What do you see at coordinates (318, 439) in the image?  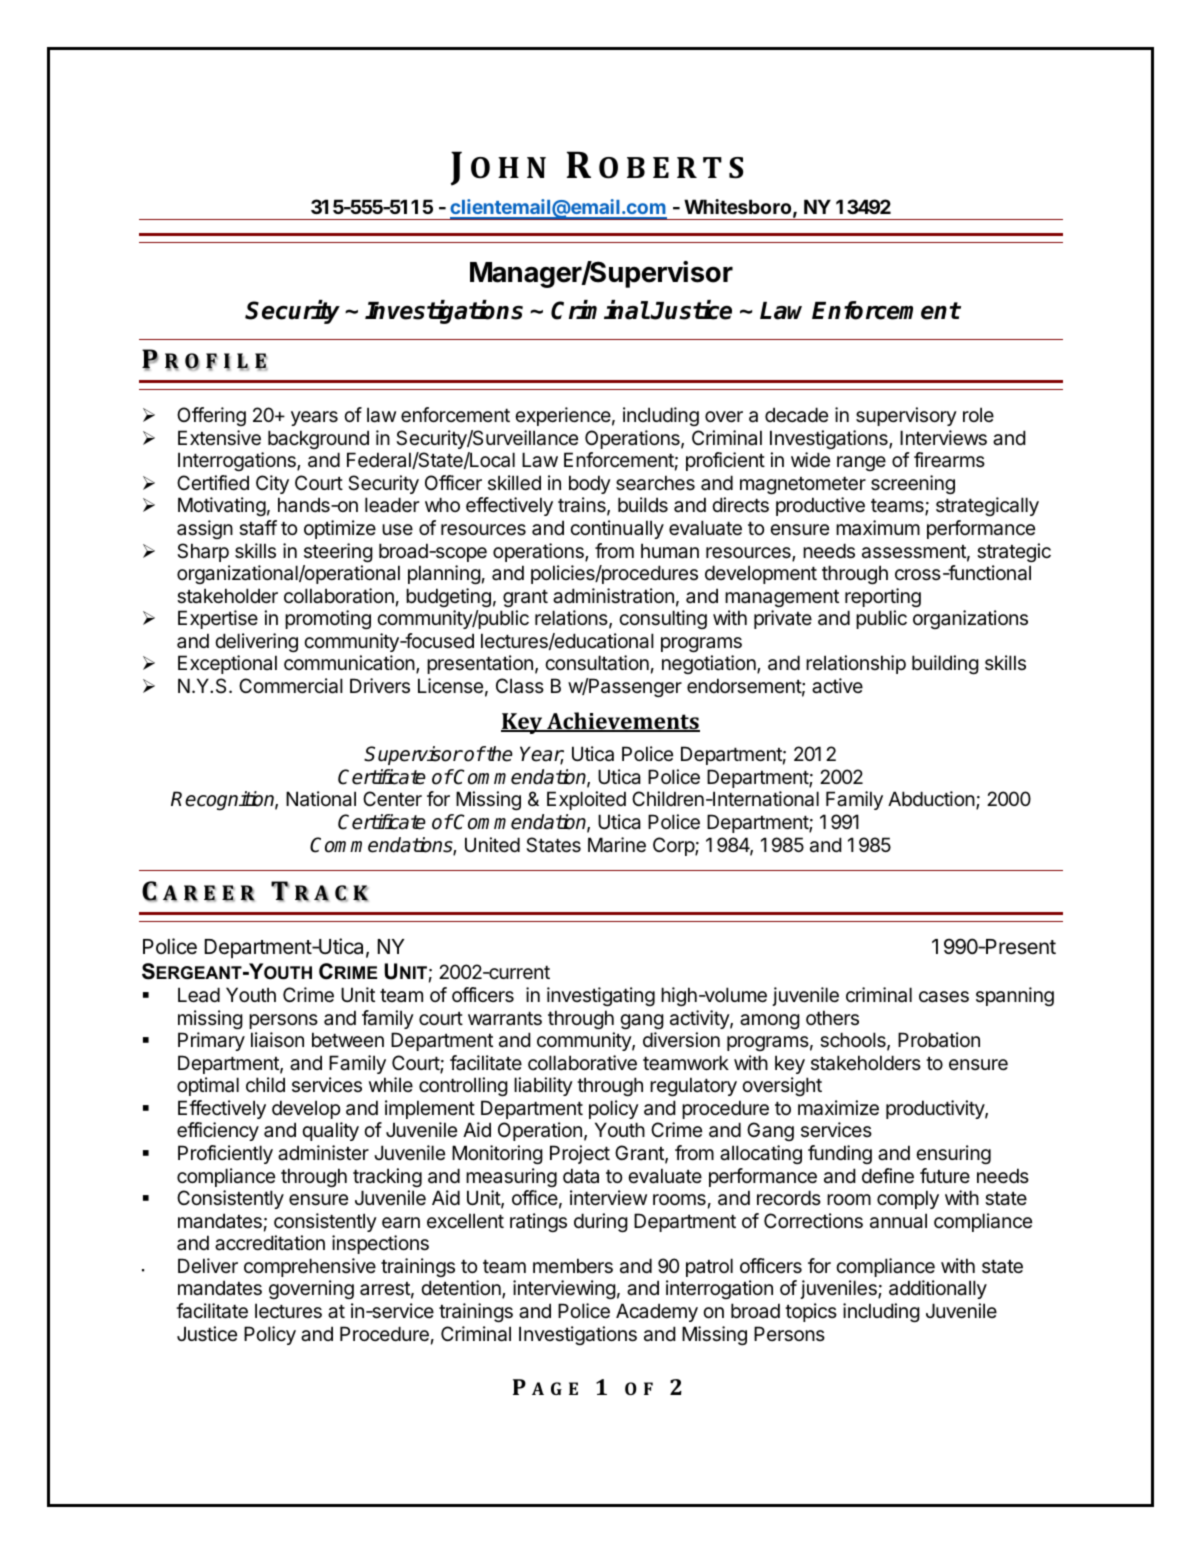 I see `background` at bounding box center [318, 439].
